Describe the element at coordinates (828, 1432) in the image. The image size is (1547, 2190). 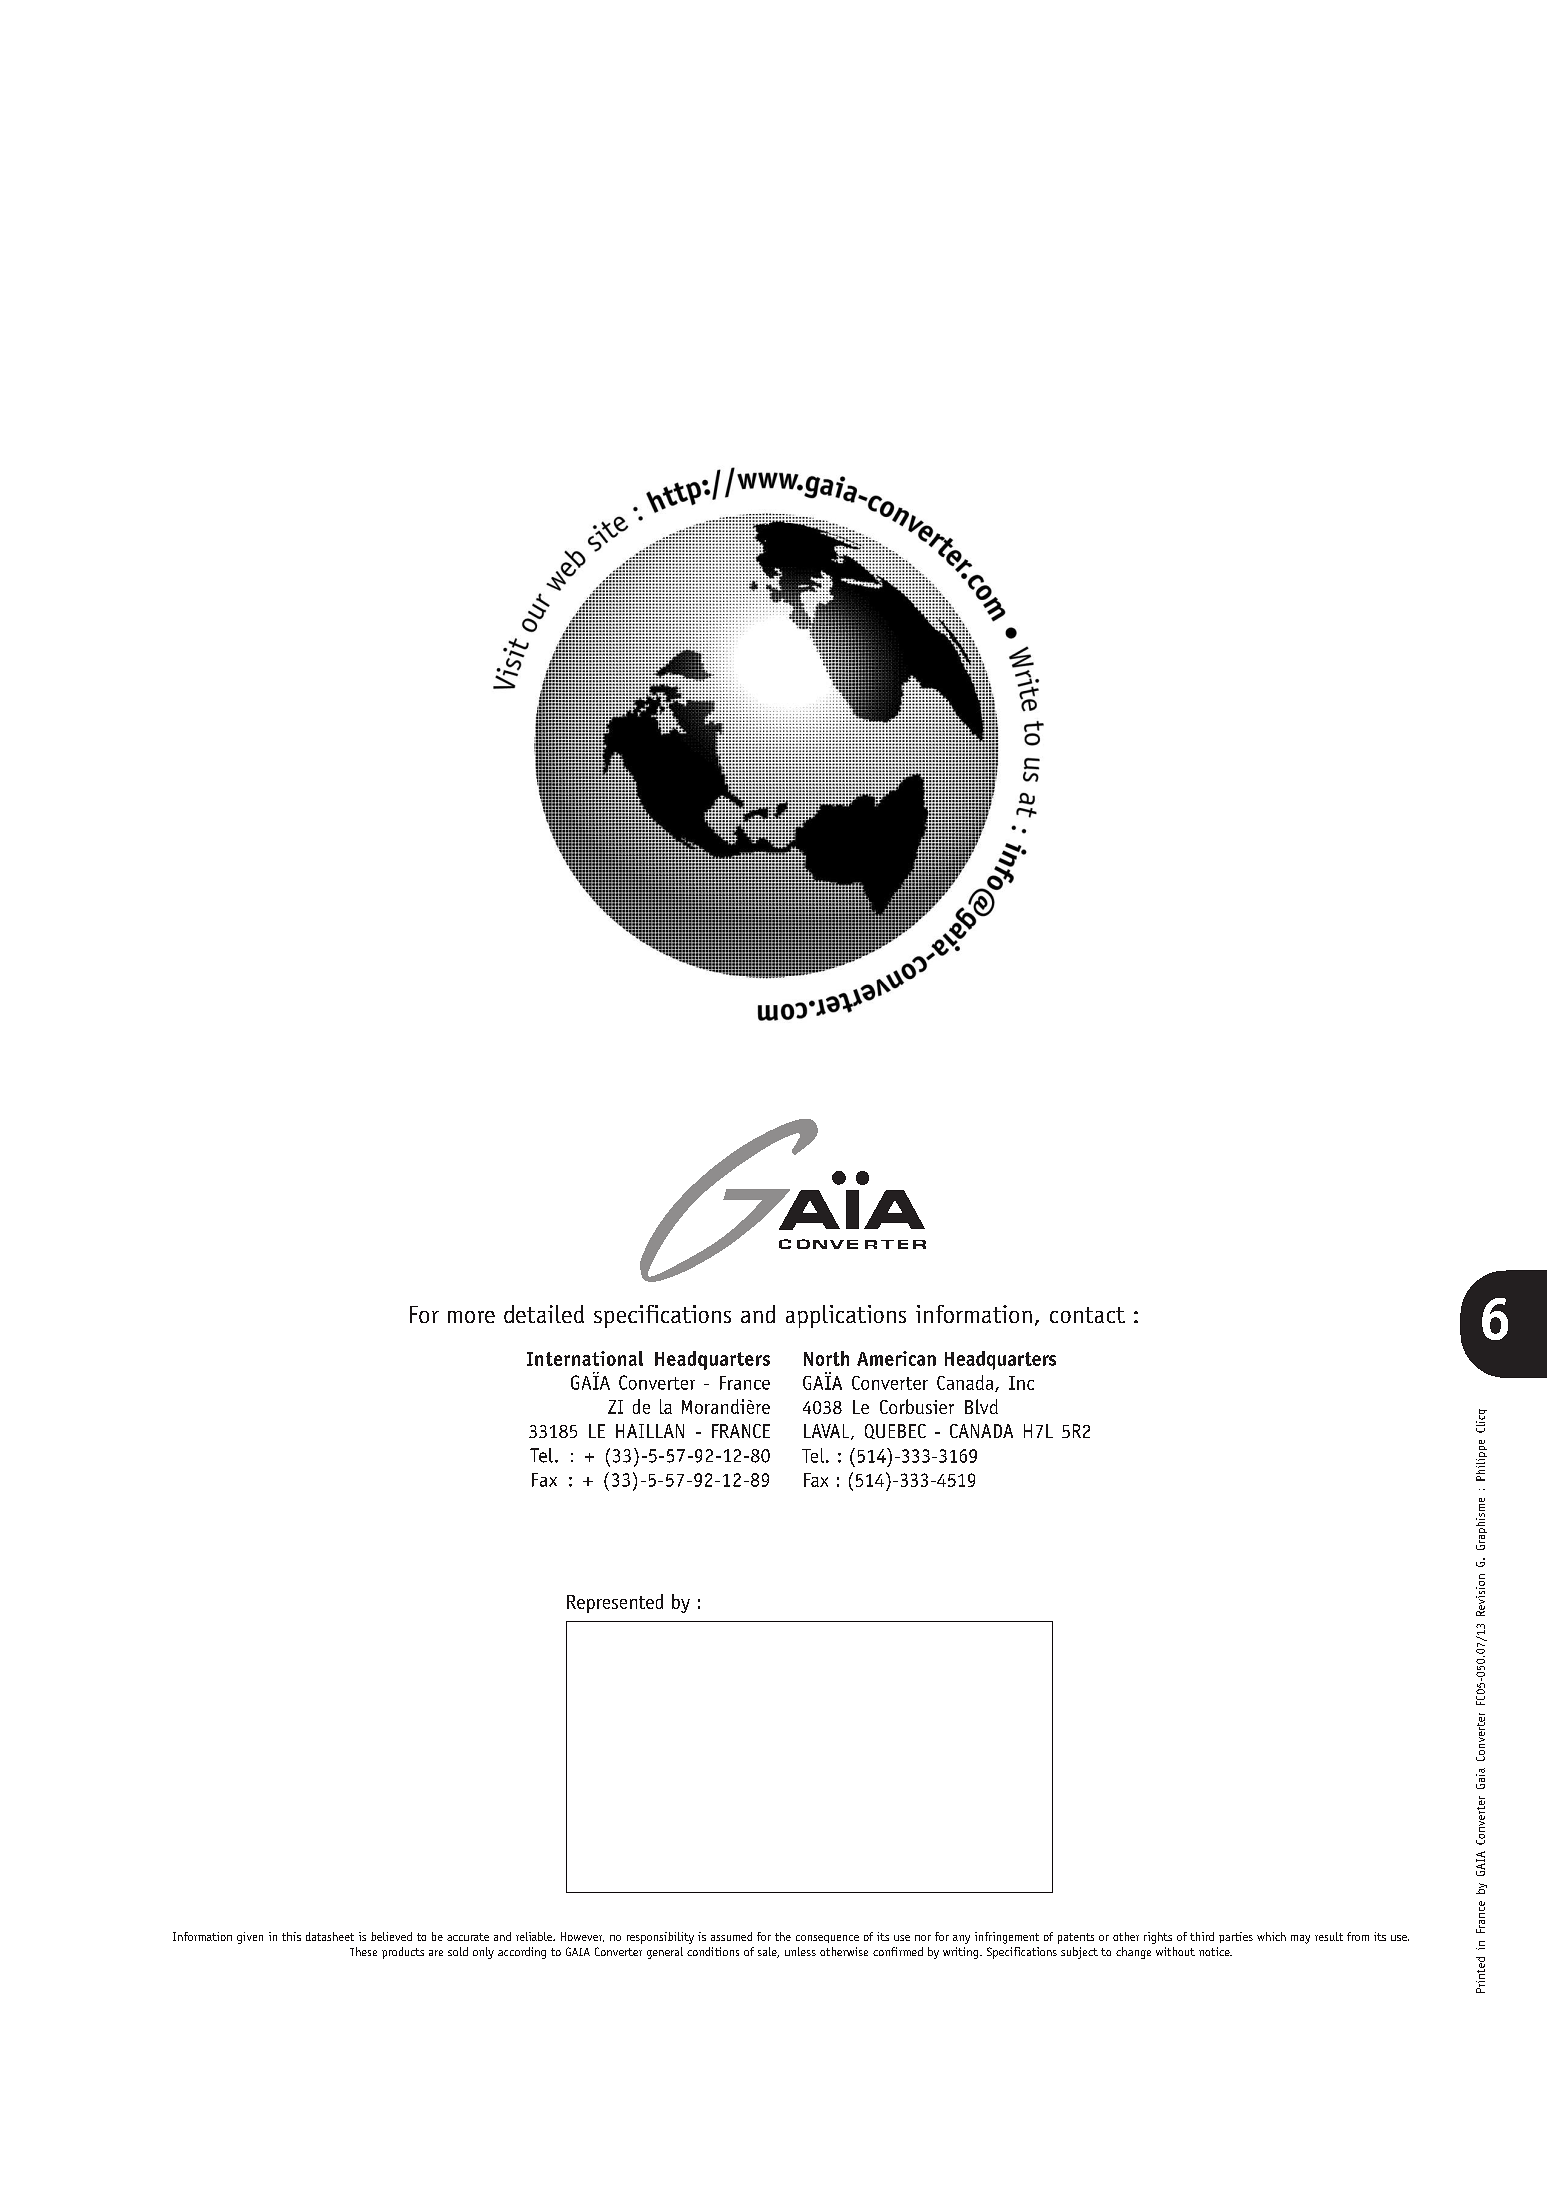
I see `LAVAL` at that location.
